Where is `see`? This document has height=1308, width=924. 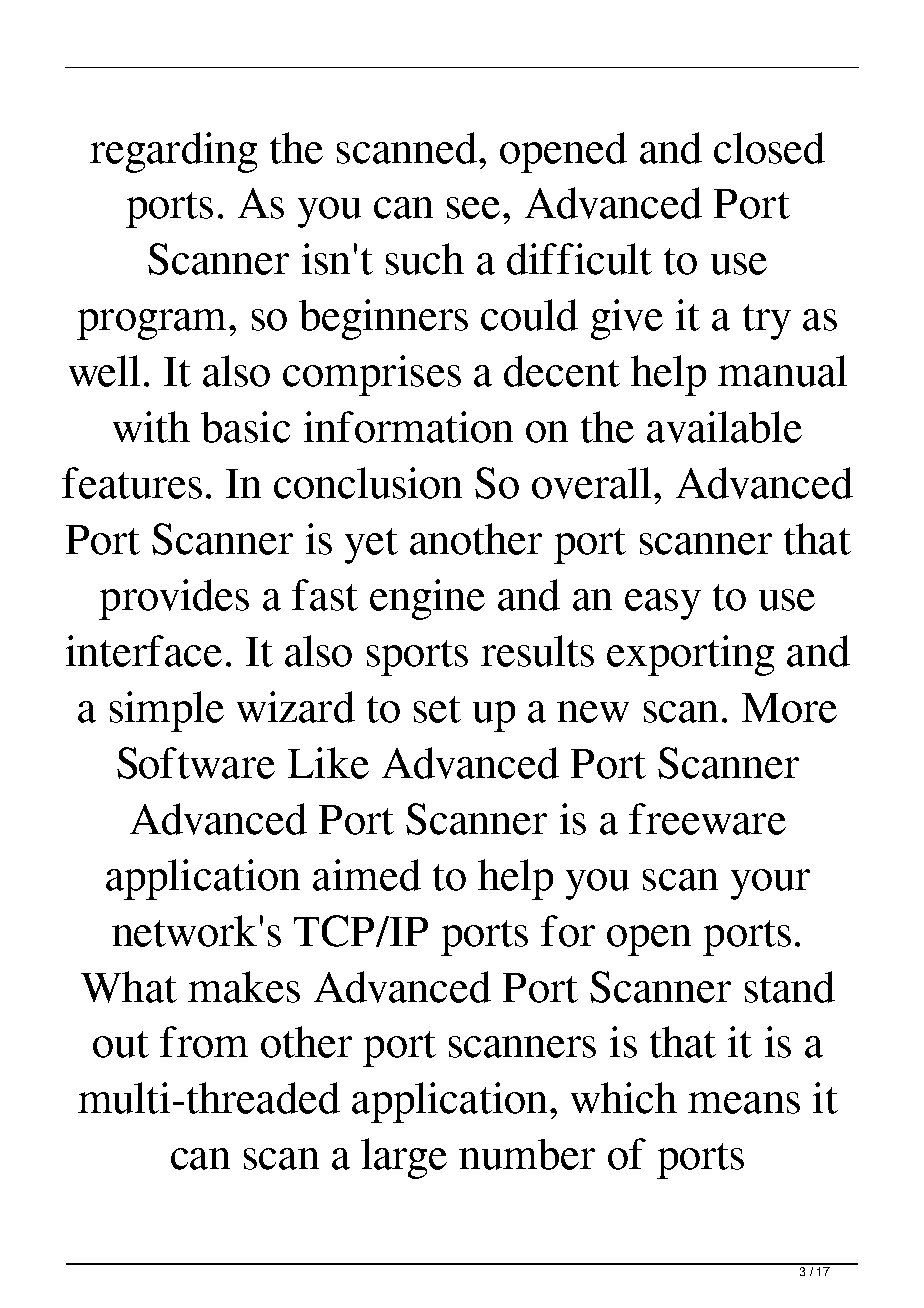
see is located at coordinates (473, 208).
